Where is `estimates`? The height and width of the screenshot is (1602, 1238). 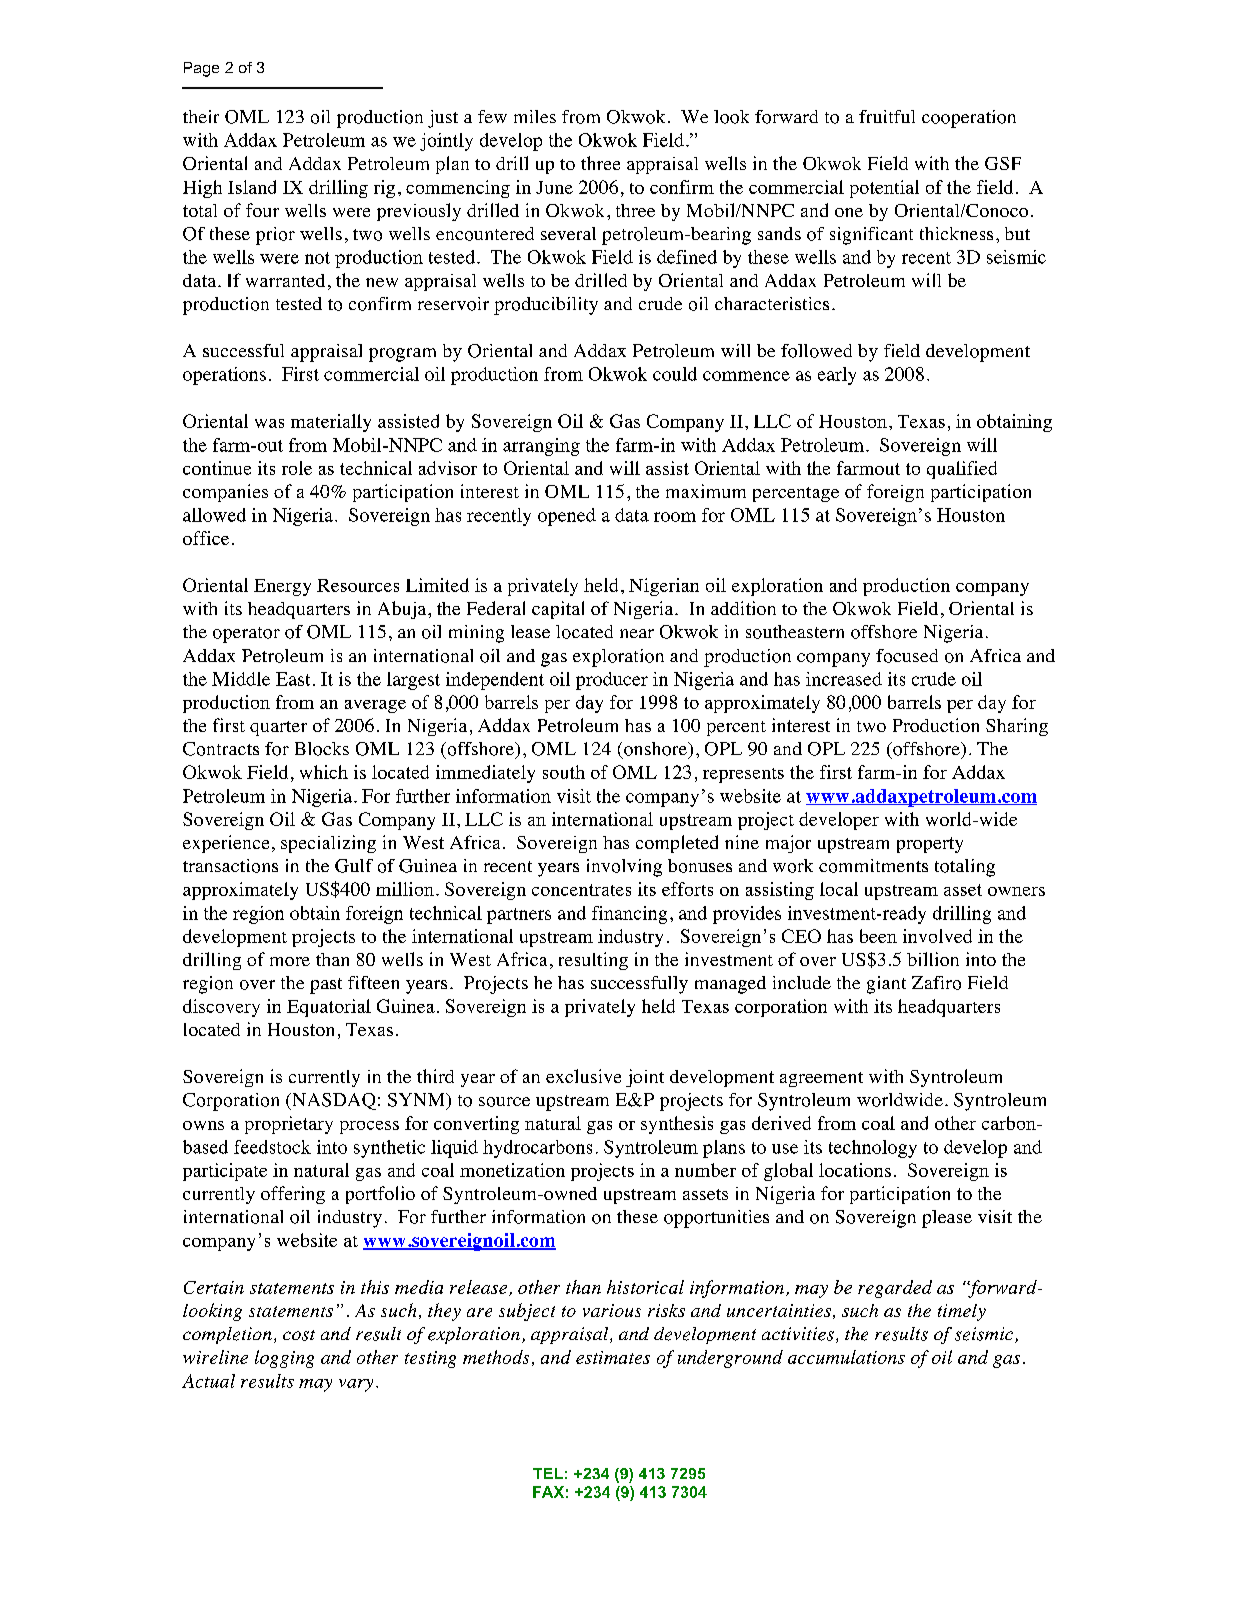
estimates is located at coordinates (613, 1357).
